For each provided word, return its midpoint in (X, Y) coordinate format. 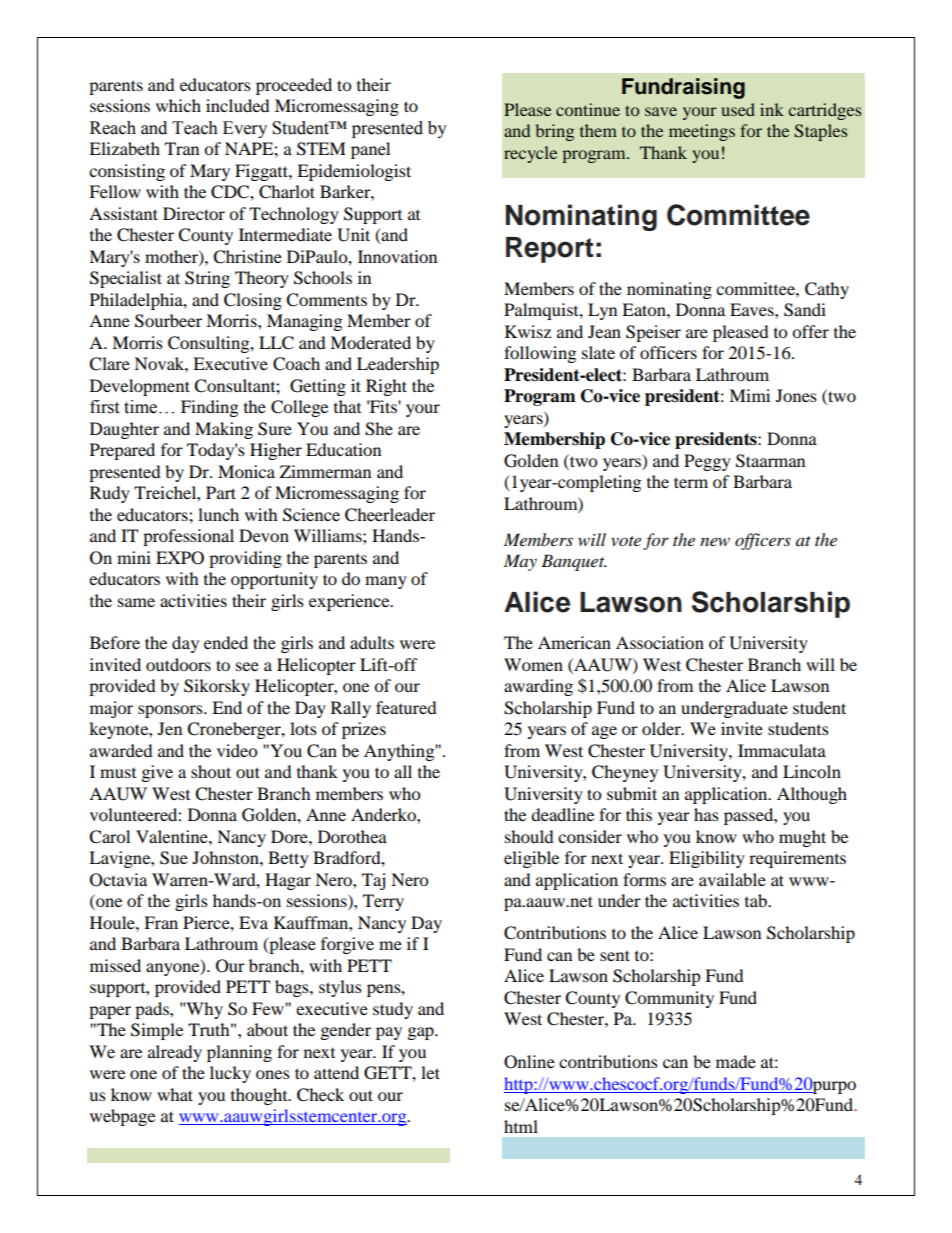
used (738, 109)
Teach (195, 128)
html (521, 1126)
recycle (530, 154)
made (736, 1061)
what (175, 1094)
